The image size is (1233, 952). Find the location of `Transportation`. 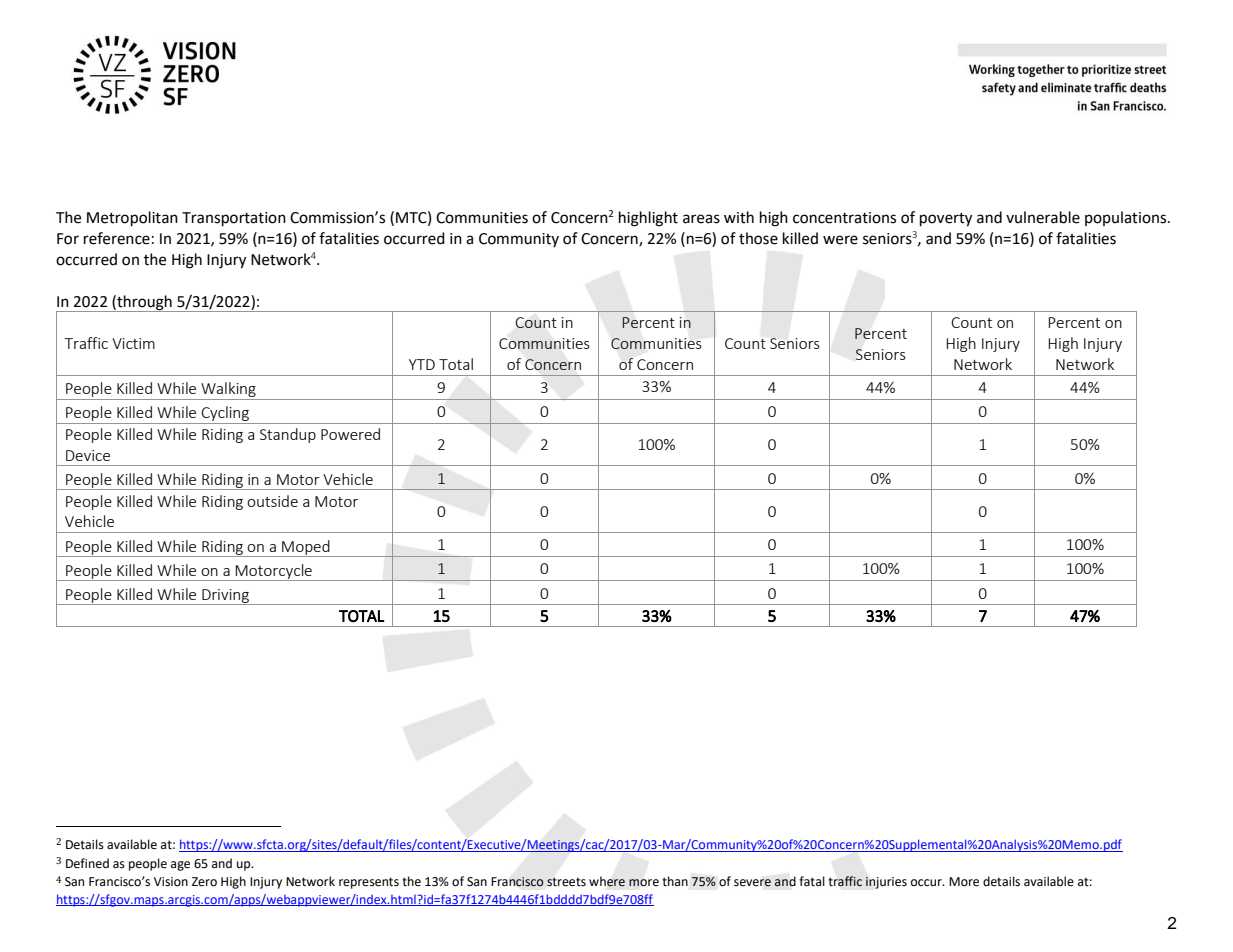

Transportation is located at coordinates (234, 219).
